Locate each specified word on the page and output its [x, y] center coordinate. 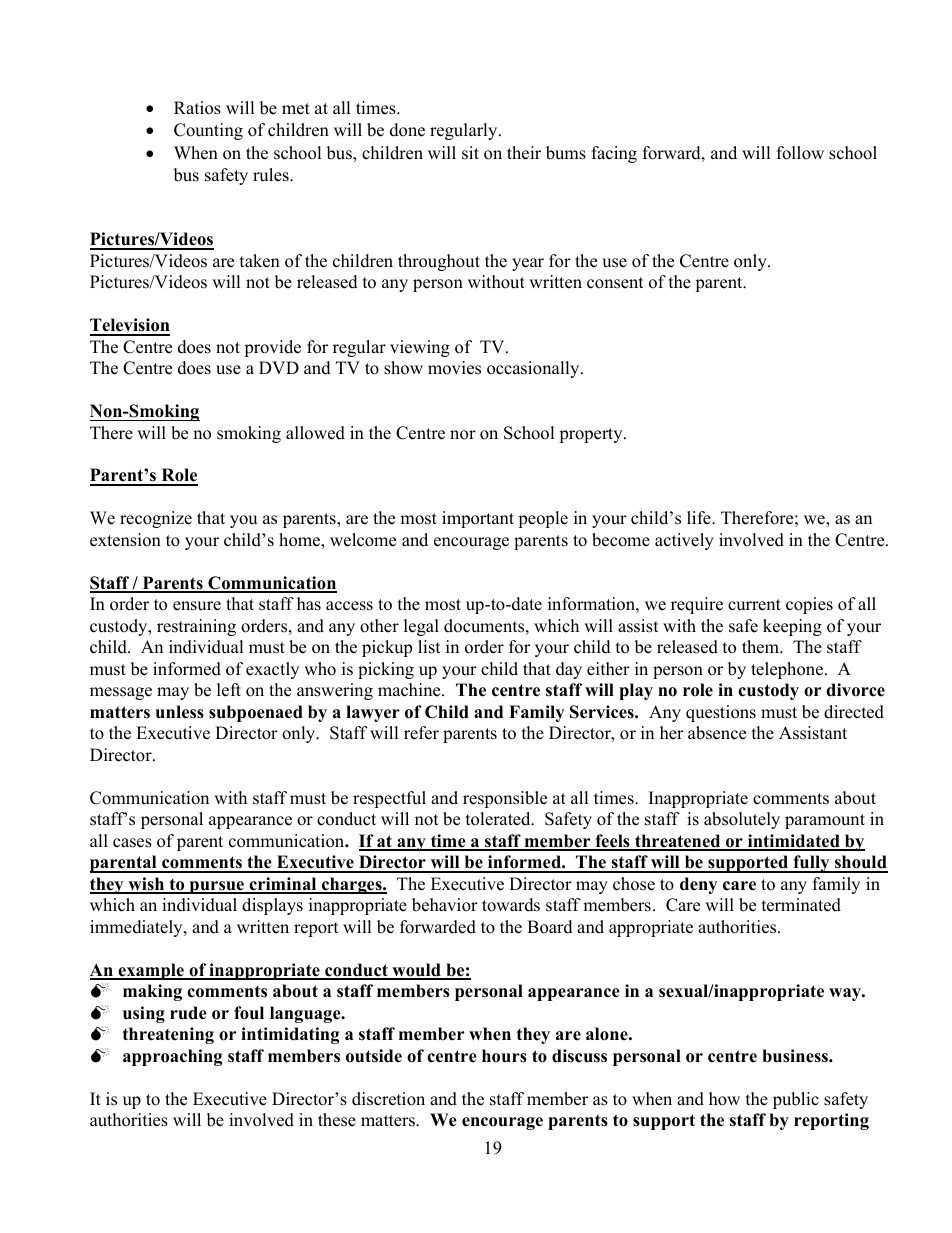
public [796, 1100]
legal [421, 627]
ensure [197, 606]
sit [470, 153]
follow [800, 153]
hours [504, 1056]
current [754, 605]
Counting [208, 131]
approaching [172, 1057]
